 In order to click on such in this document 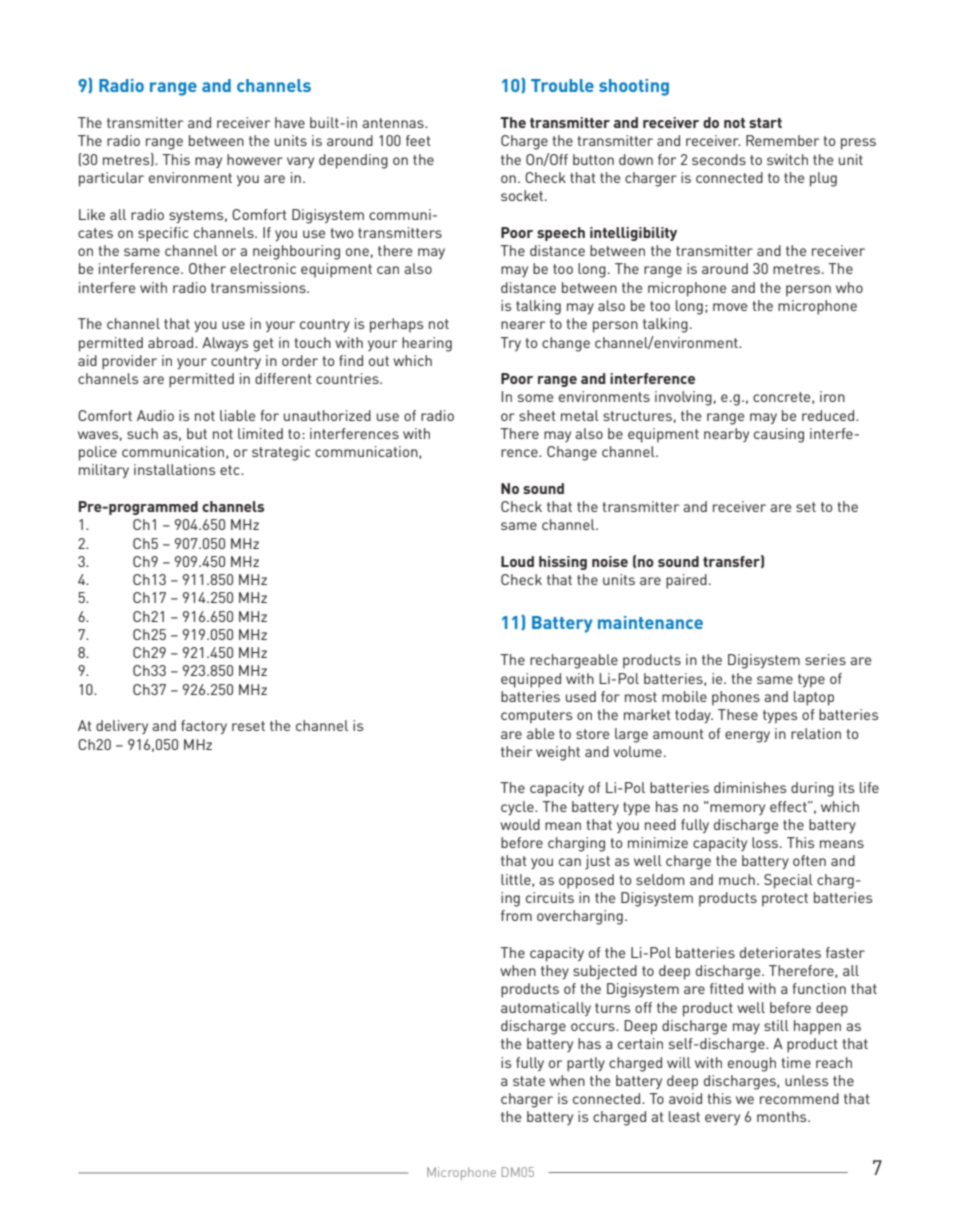, I will do `click(142, 433)`.
